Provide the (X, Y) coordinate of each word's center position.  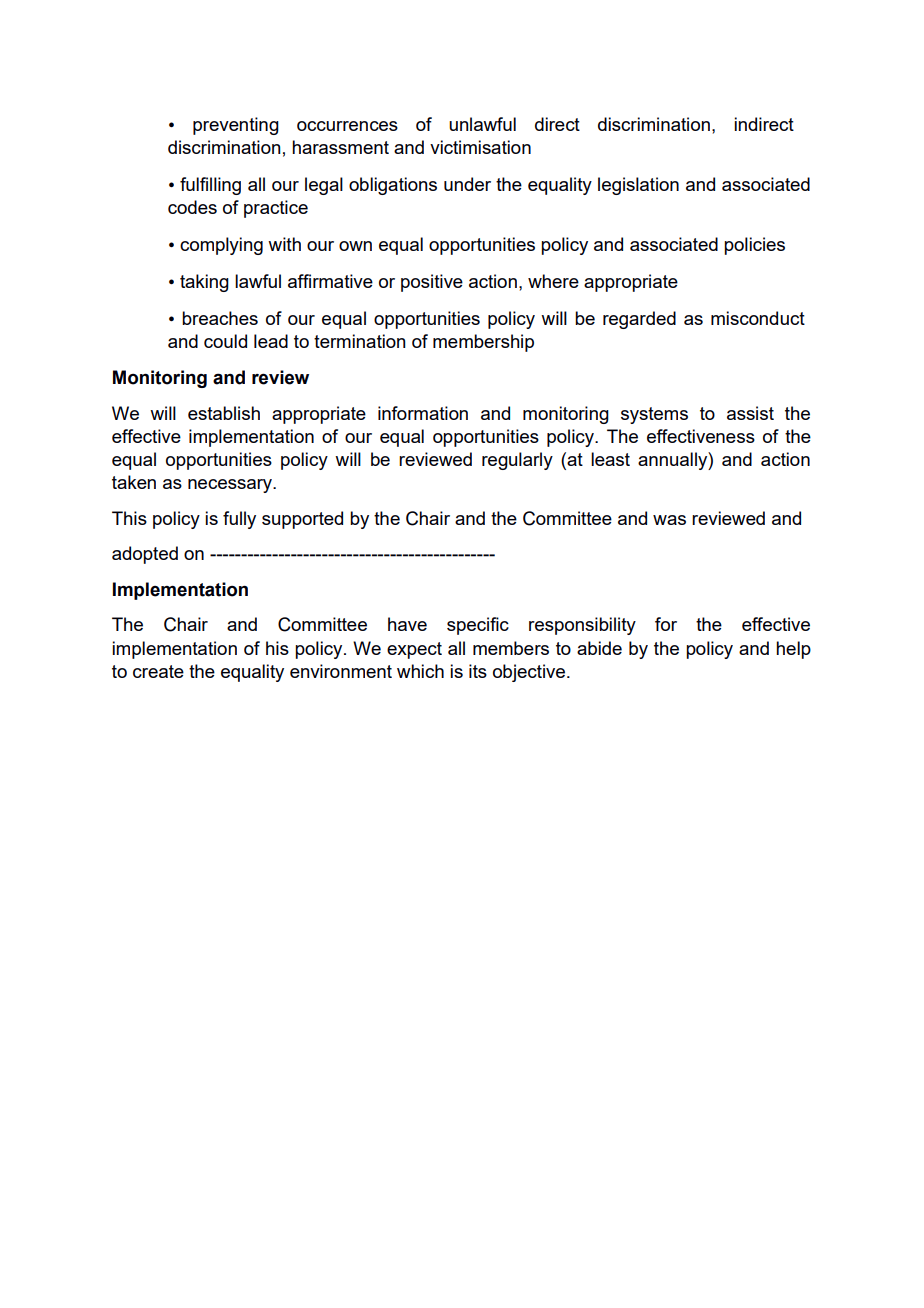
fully (239, 520)
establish (224, 413)
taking (204, 283)
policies (754, 246)
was (669, 520)
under (467, 184)
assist (750, 413)
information (423, 413)
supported (302, 520)
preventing (236, 126)
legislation (638, 186)
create (158, 671)
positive (432, 283)
